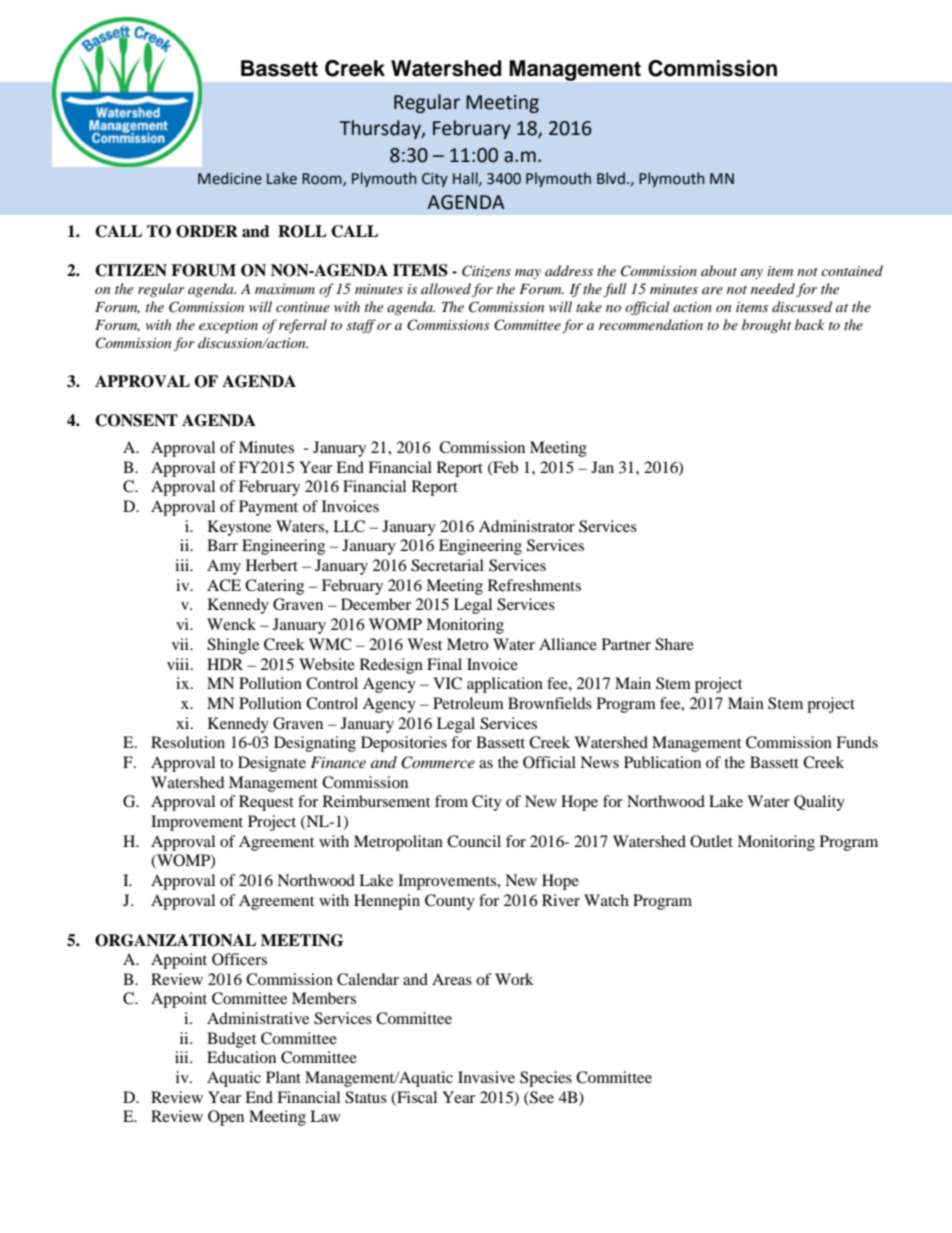  I want to click on Share, so click(674, 644).
